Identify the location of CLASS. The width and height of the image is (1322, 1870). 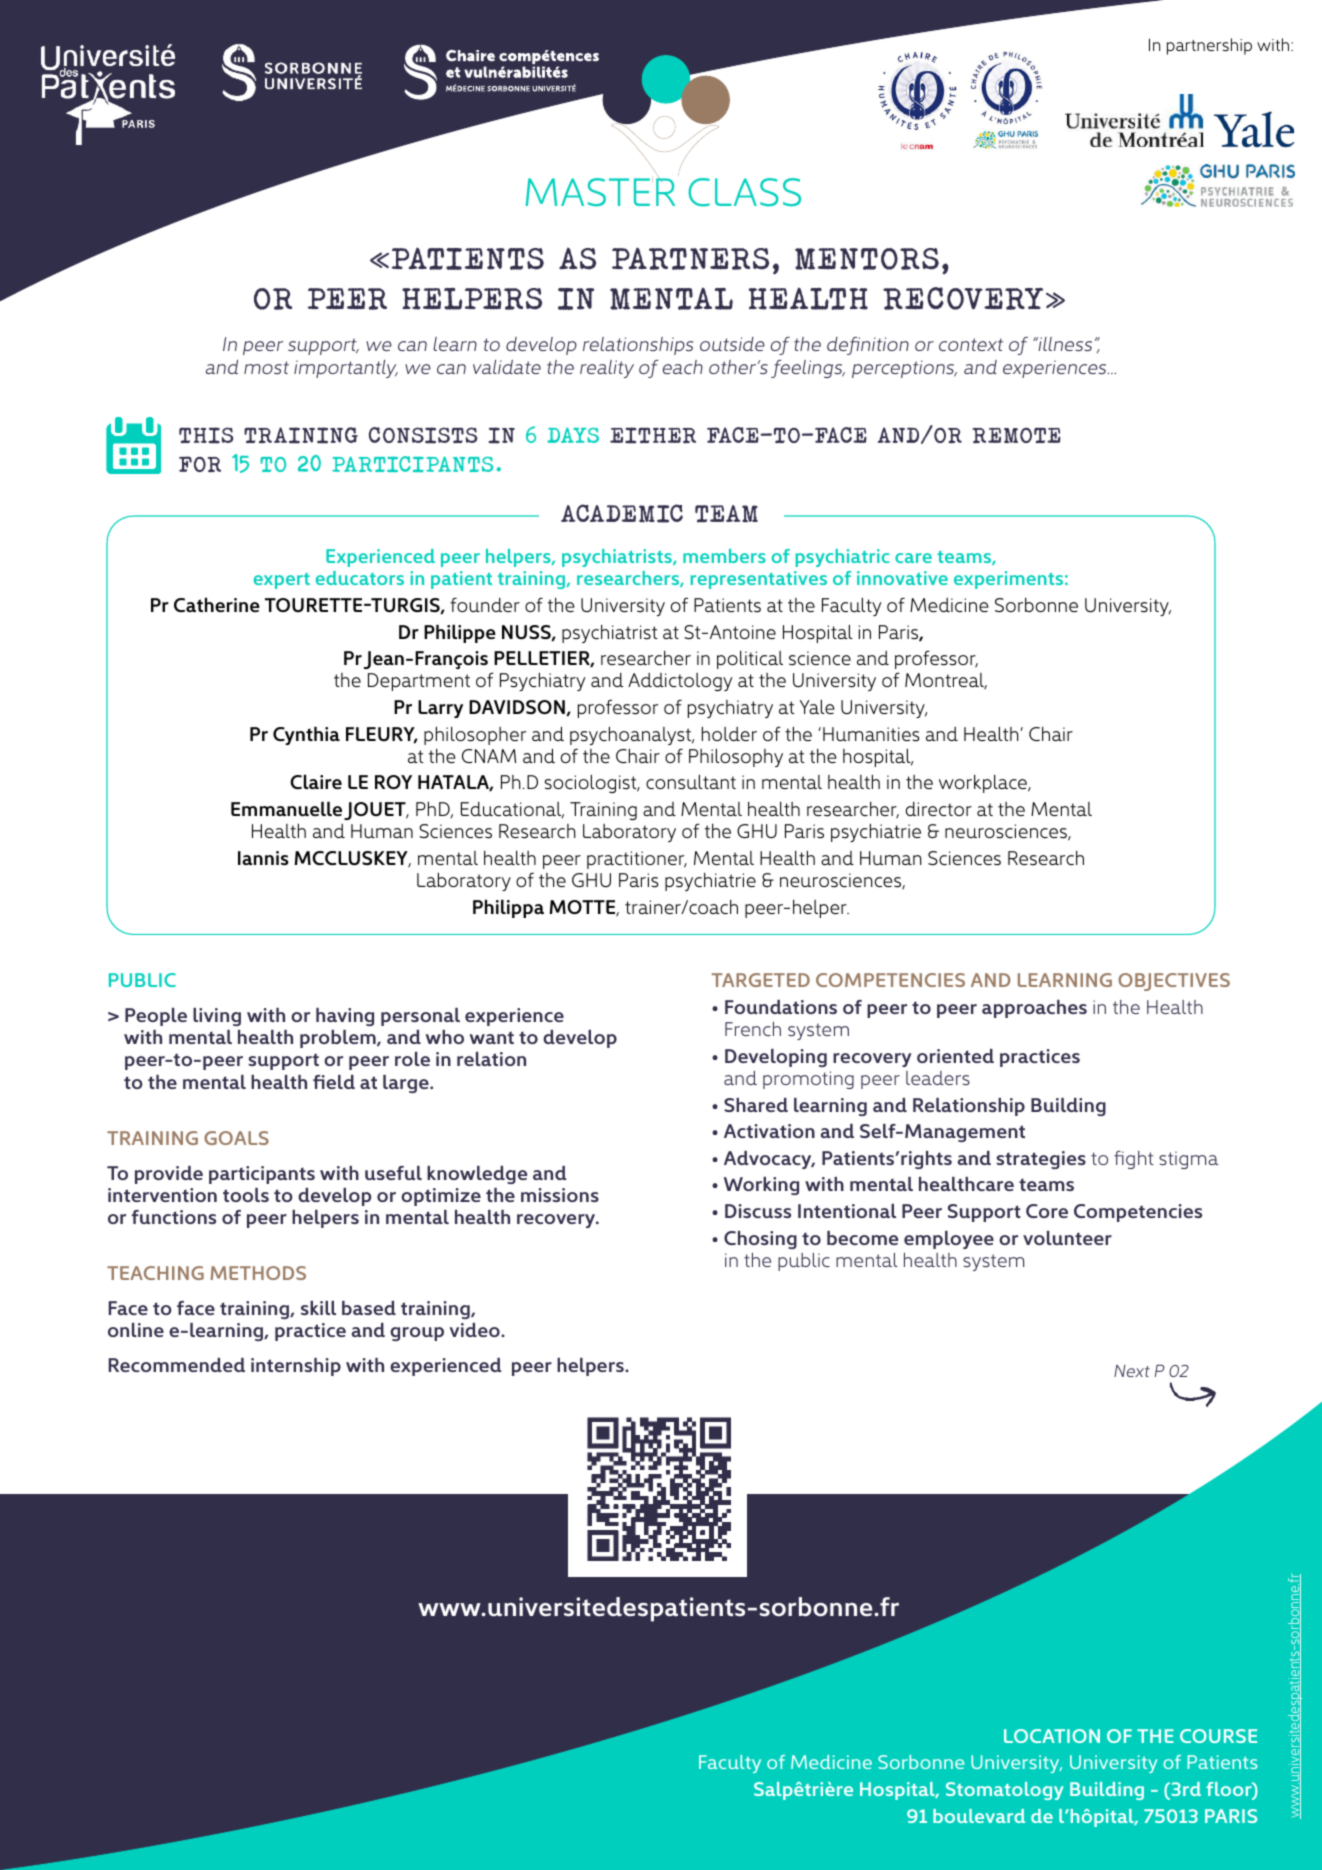
(744, 192).
